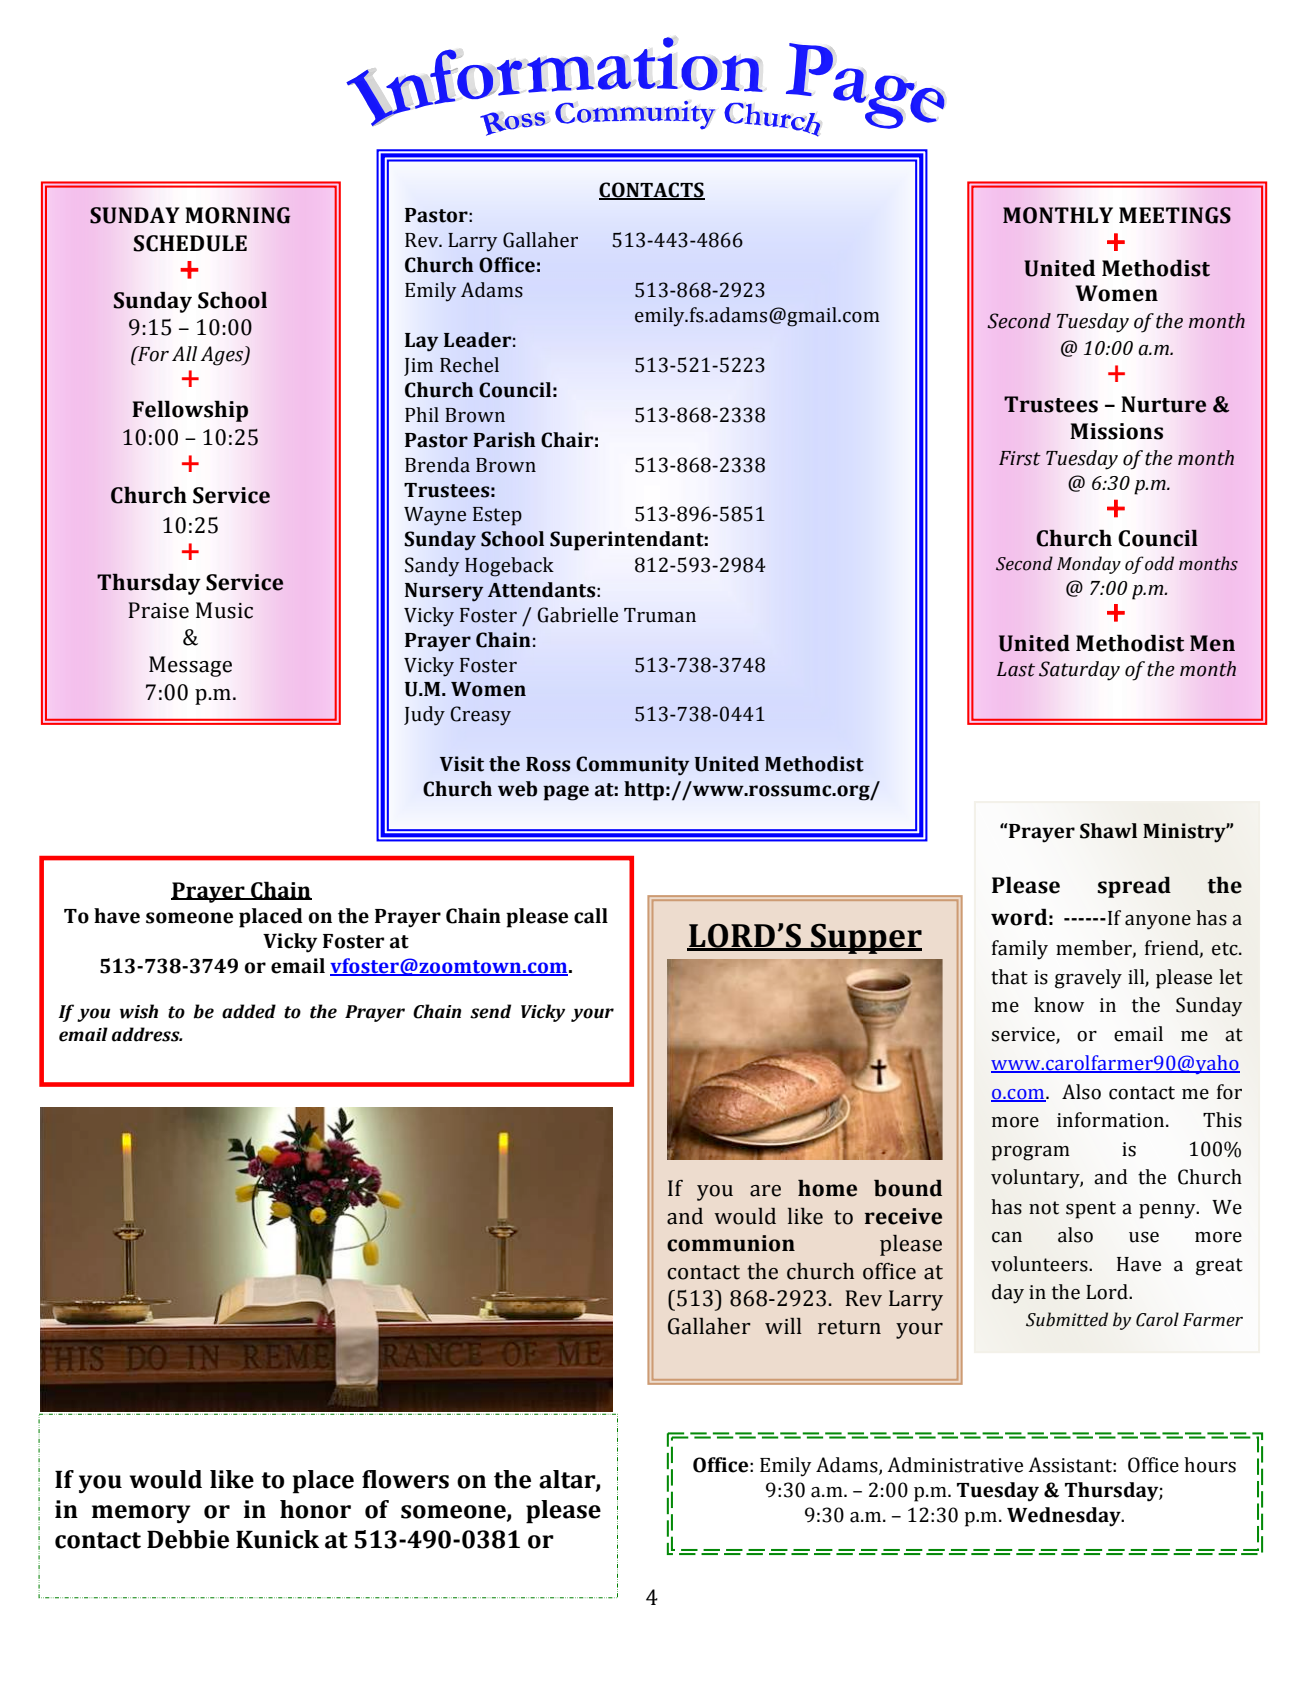 Image resolution: width=1303 pixels, height=1687 pixels. I want to click on are, so click(765, 1191).
